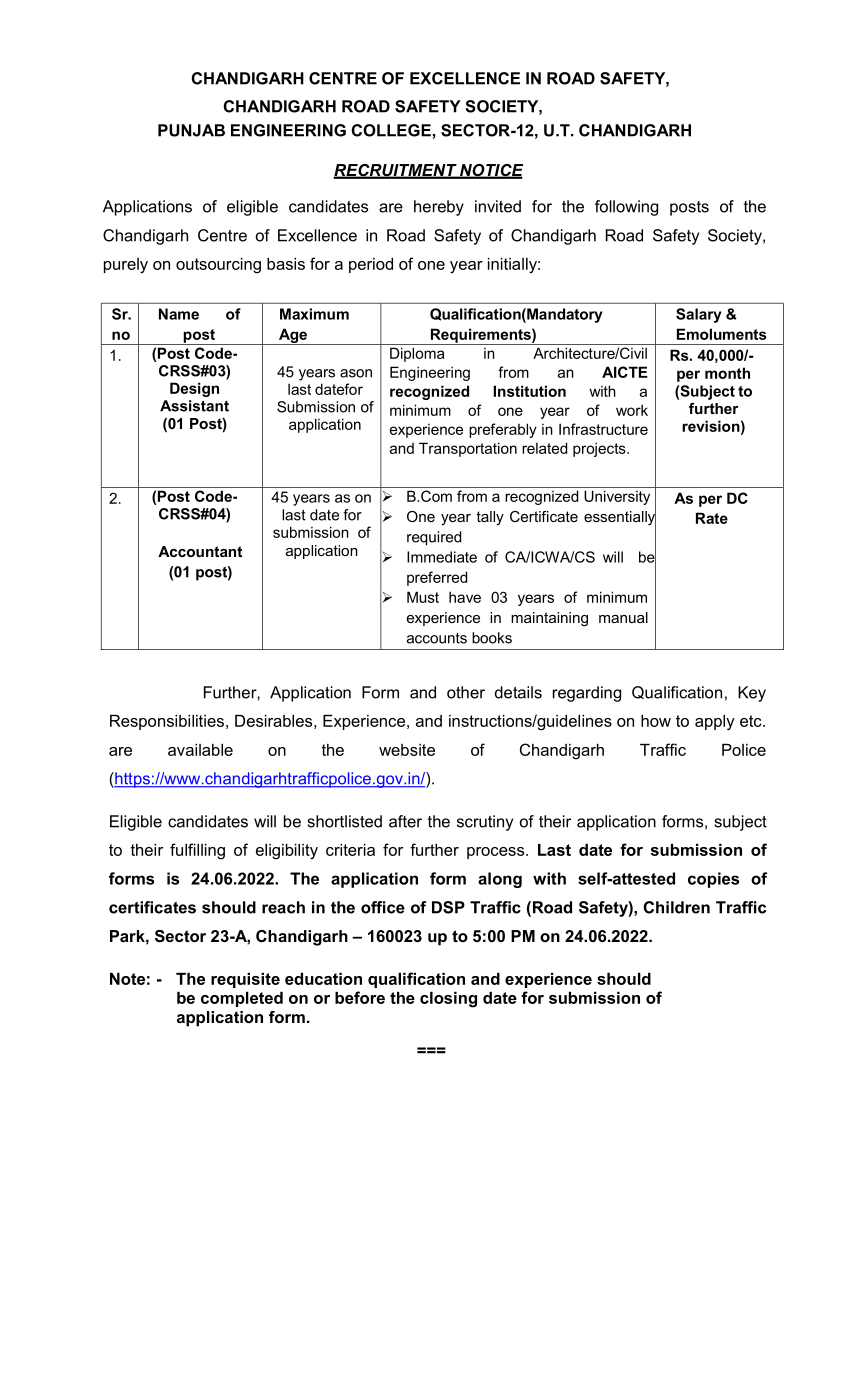 The width and height of the screenshot is (849, 1400). Describe the element at coordinates (448, 1000) in the screenshot. I see `closing` at that location.
